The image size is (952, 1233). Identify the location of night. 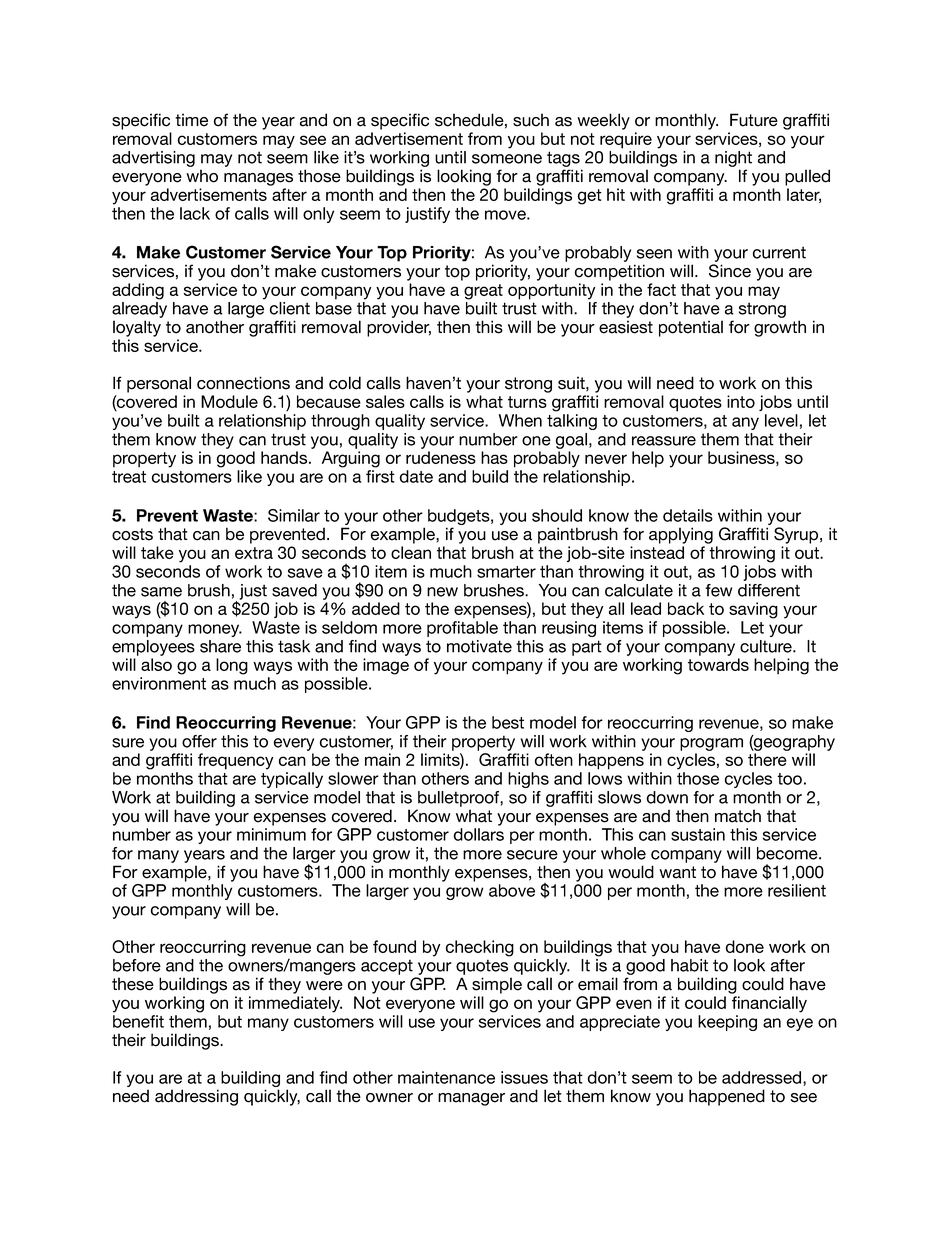
(733, 159).
